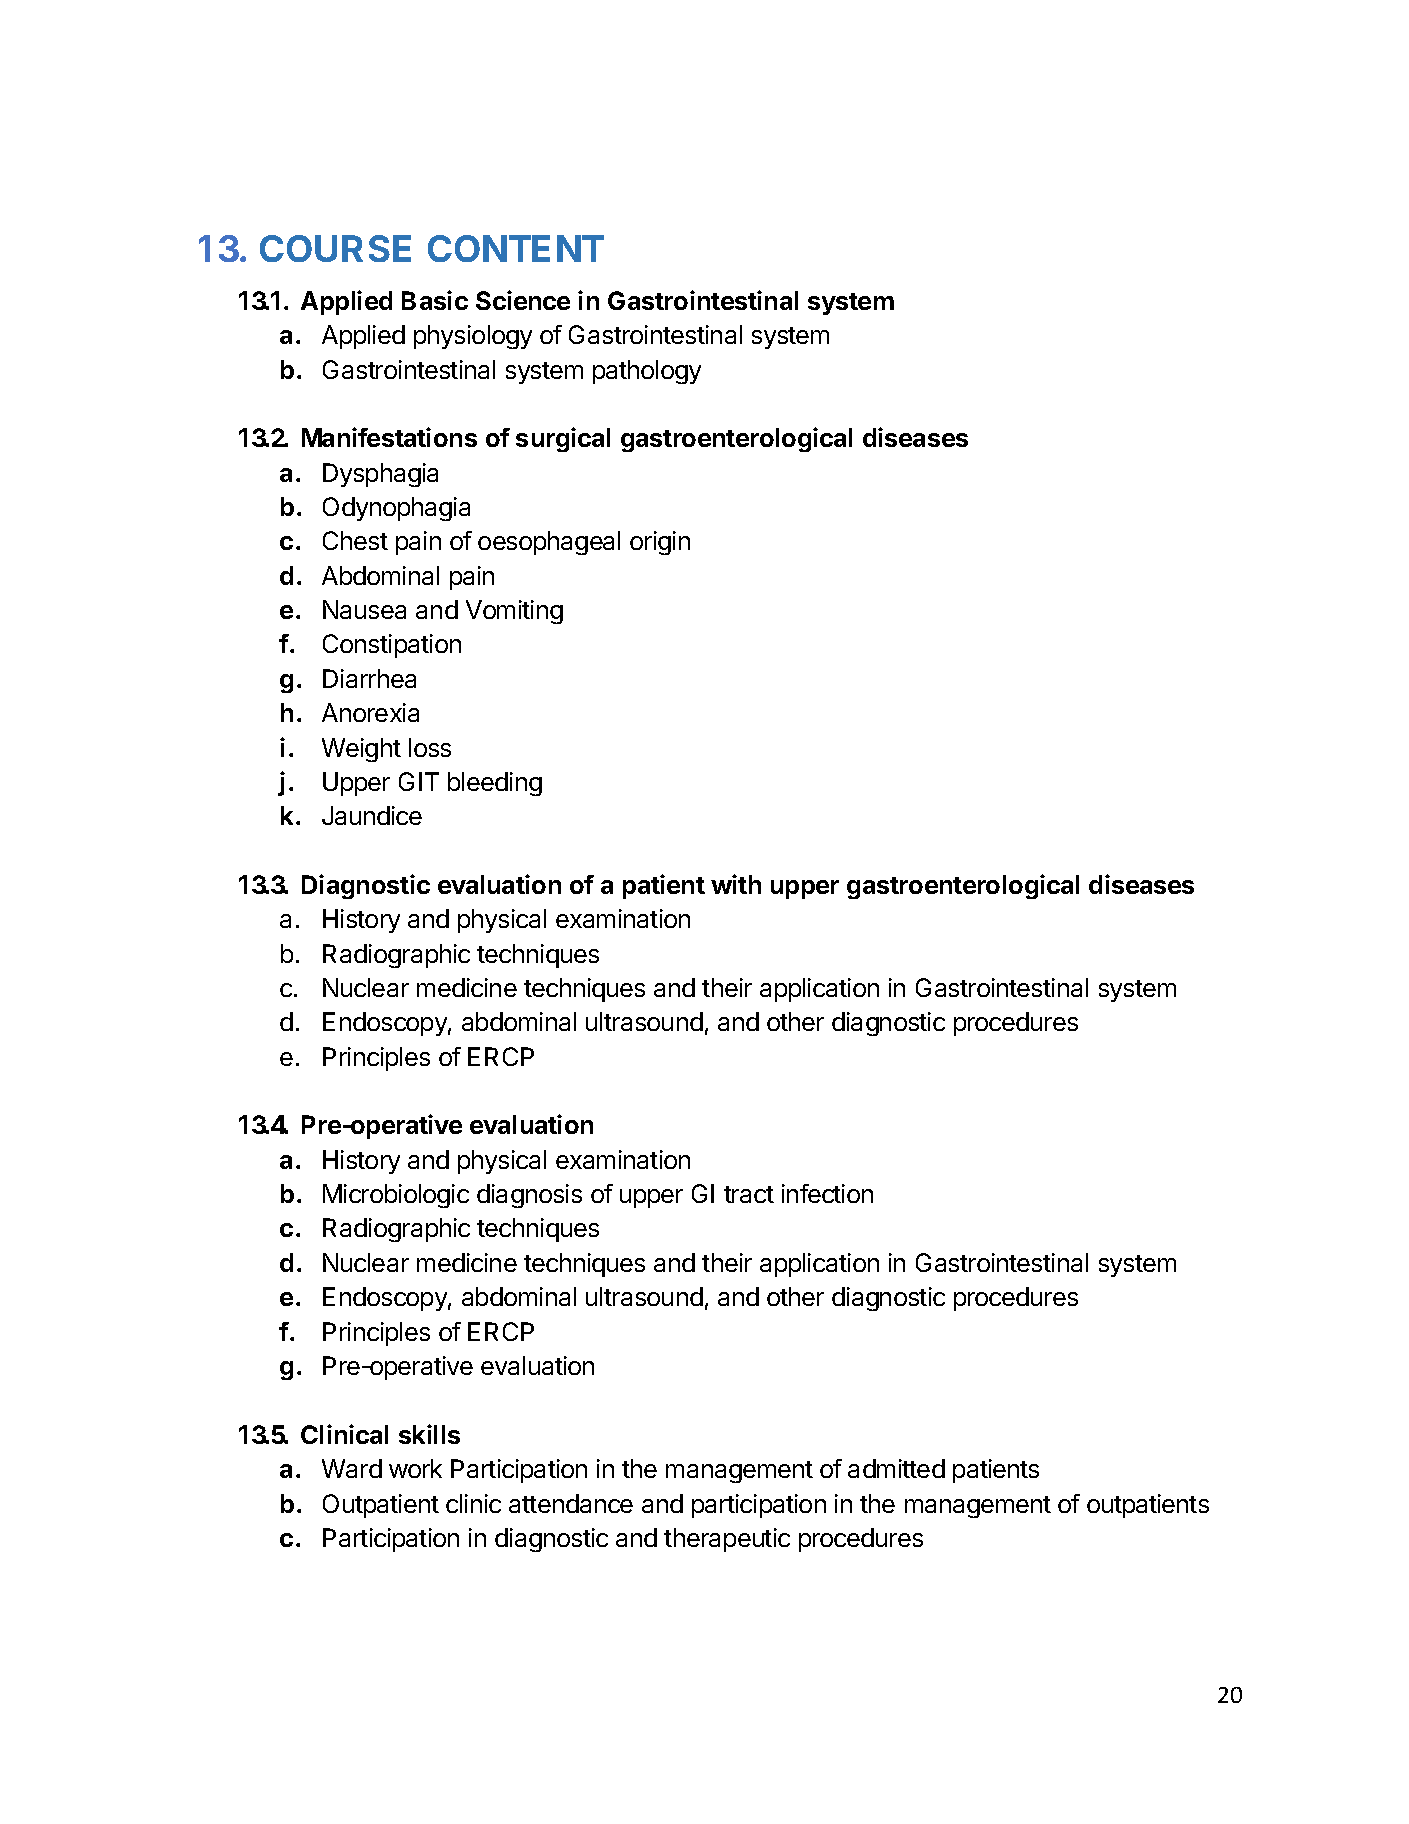 The height and width of the screenshot is (1824, 1409). I want to click on infection, so click(827, 1193).
